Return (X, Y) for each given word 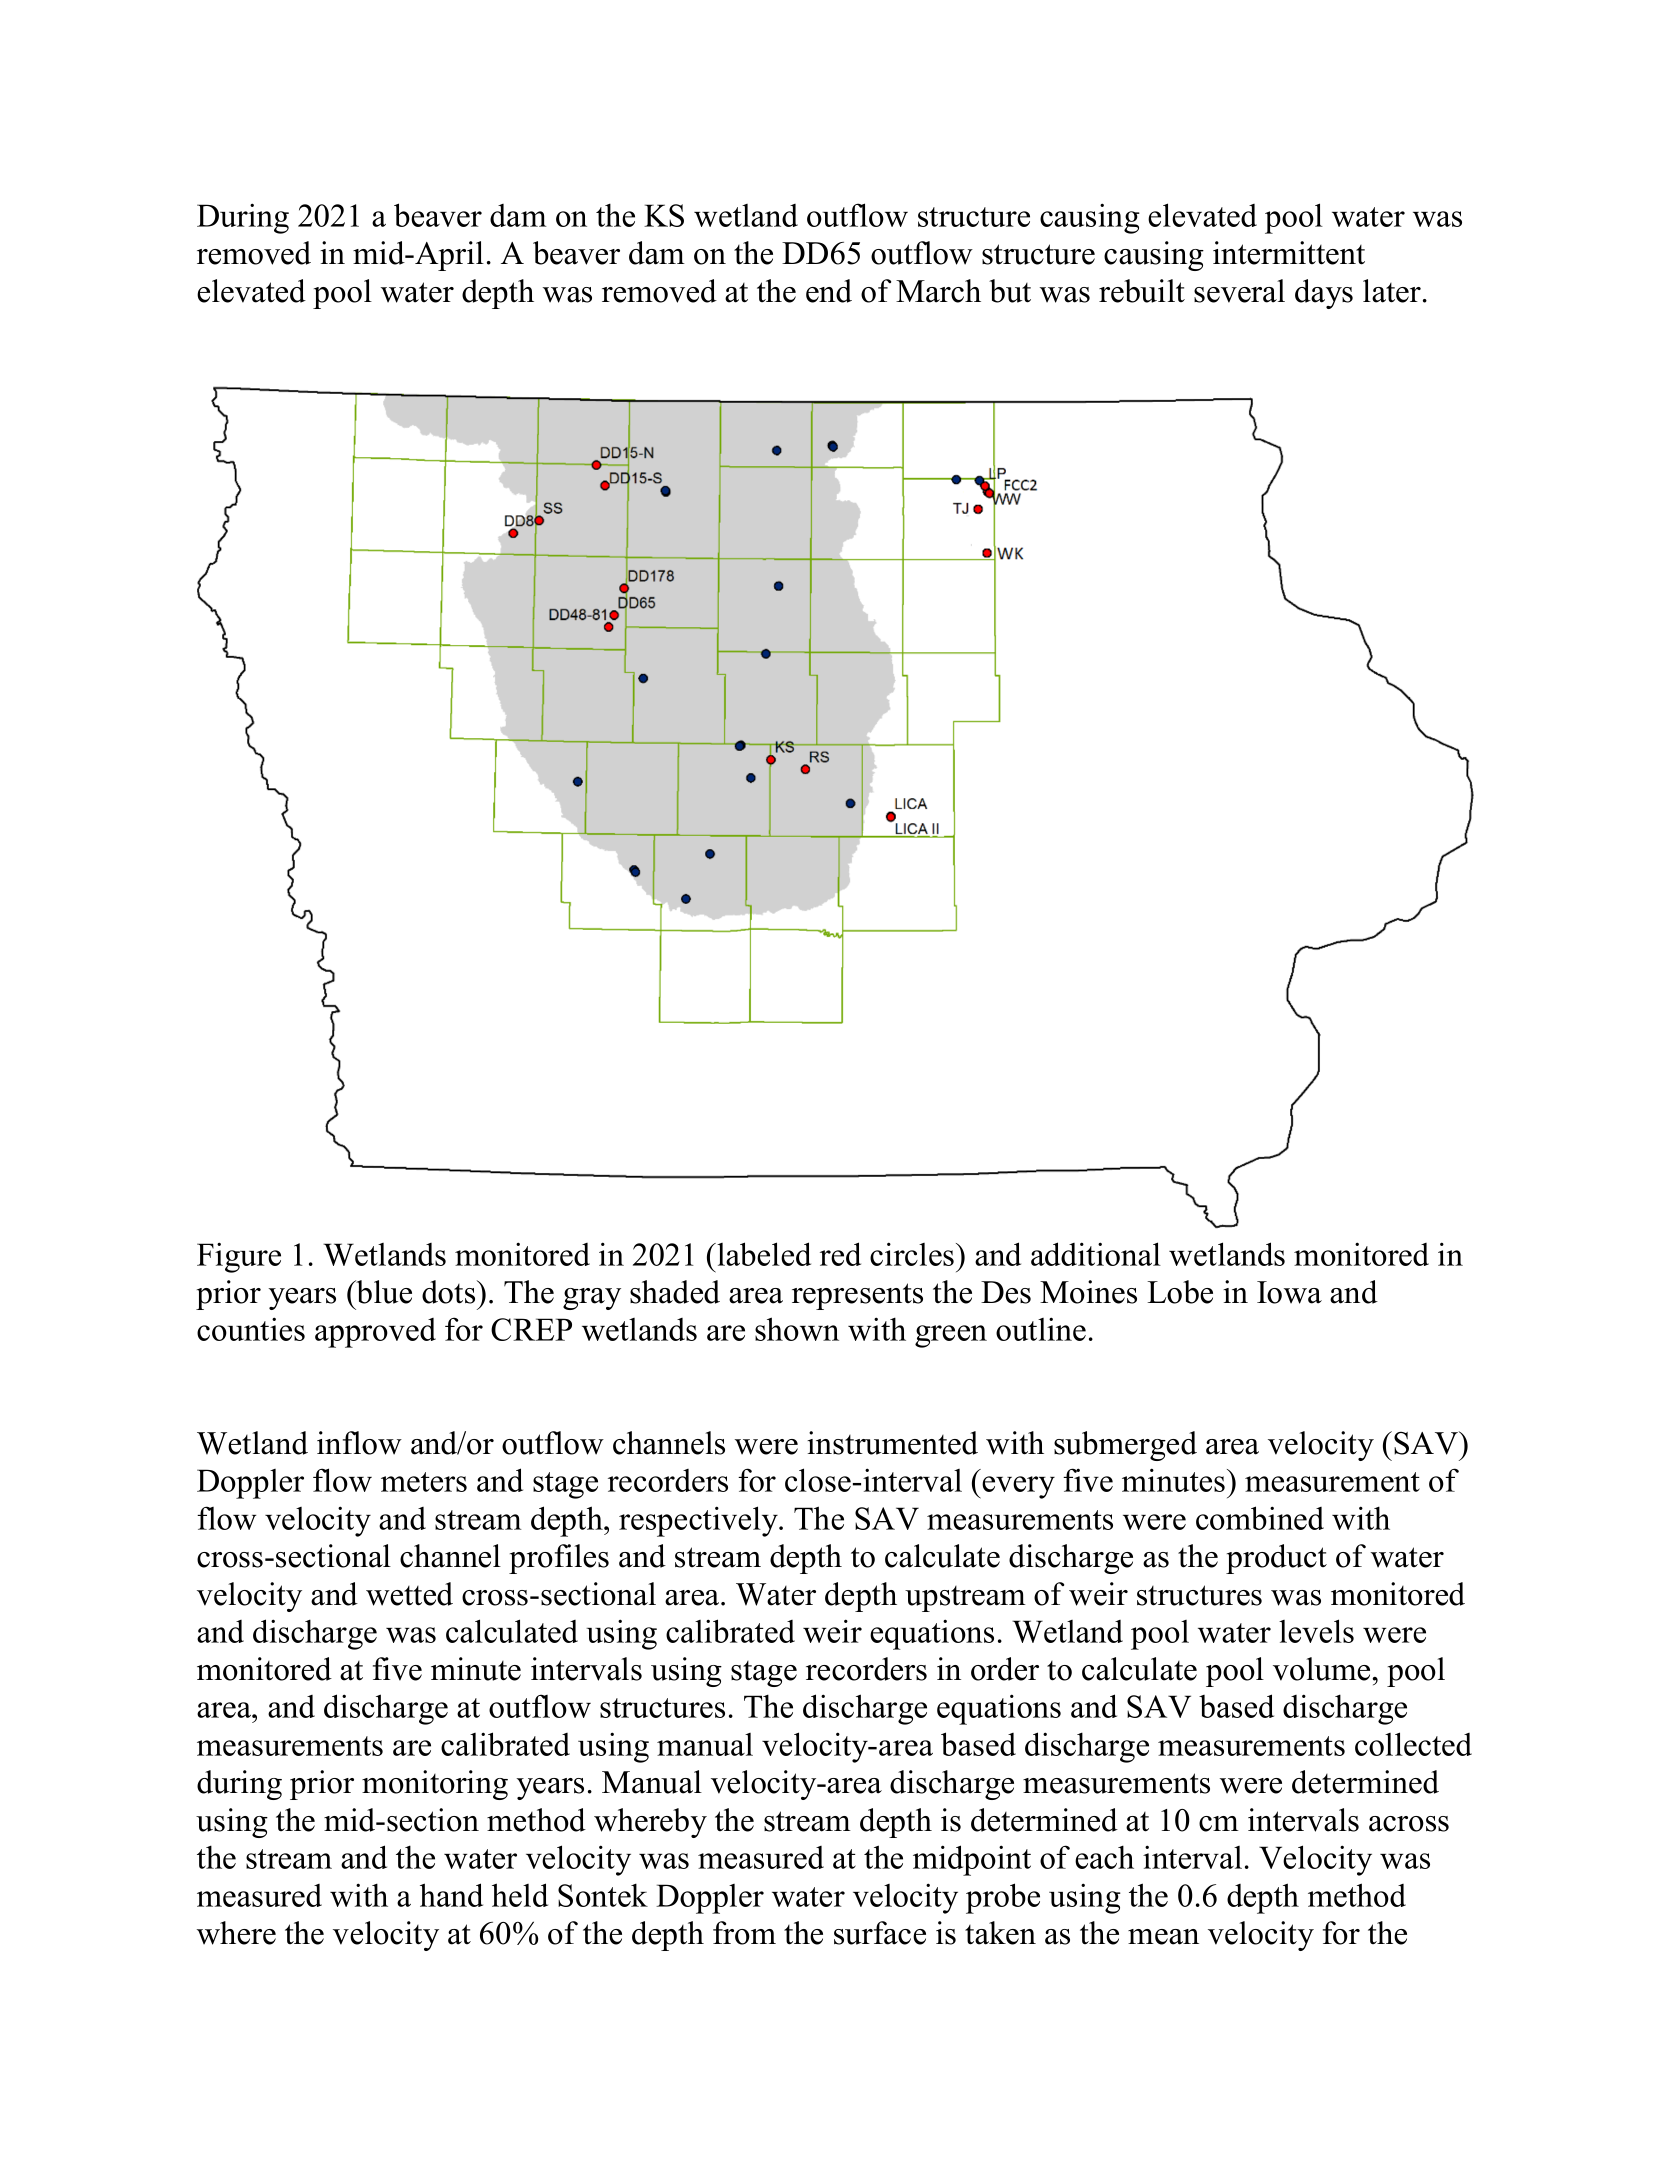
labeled (763, 1254)
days (1324, 294)
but (1010, 291)
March (938, 291)
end (829, 291)
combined (1260, 1518)
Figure (239, 1257)
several (1239, 291)
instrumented (892, 1443)
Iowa (1289, 1292)
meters (424, 1482)
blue (383, 1292)
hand (451, 1895)
